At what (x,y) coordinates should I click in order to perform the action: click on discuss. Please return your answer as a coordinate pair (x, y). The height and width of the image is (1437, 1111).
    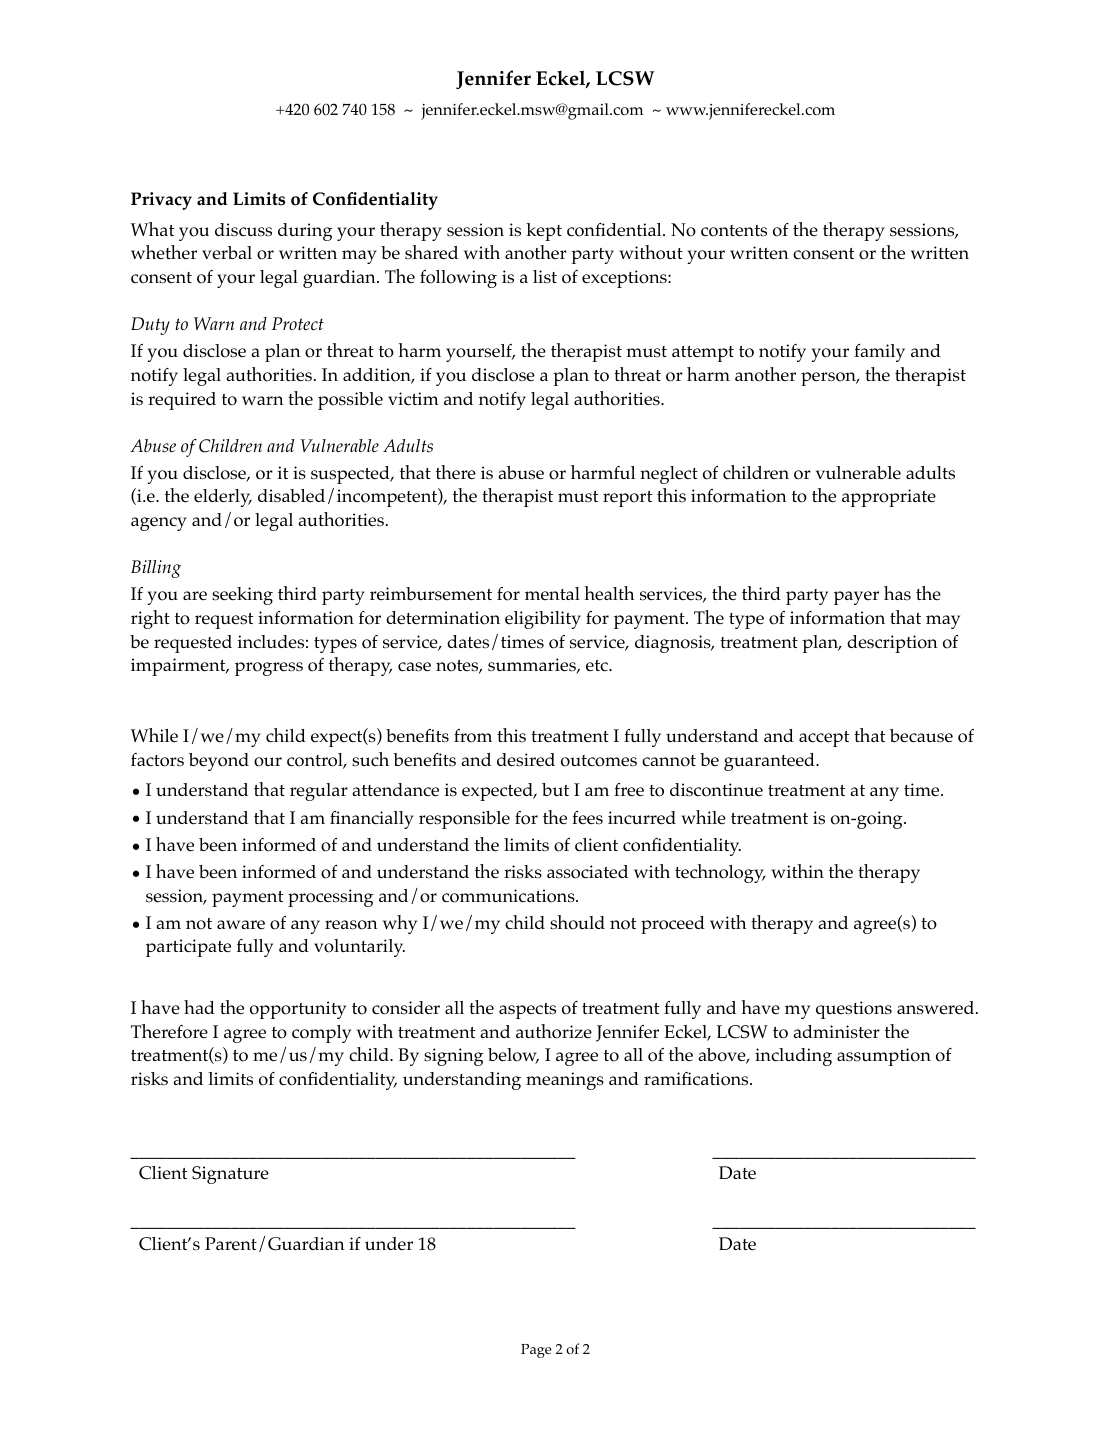
    Looking at the image, I should click on (243, 230).
